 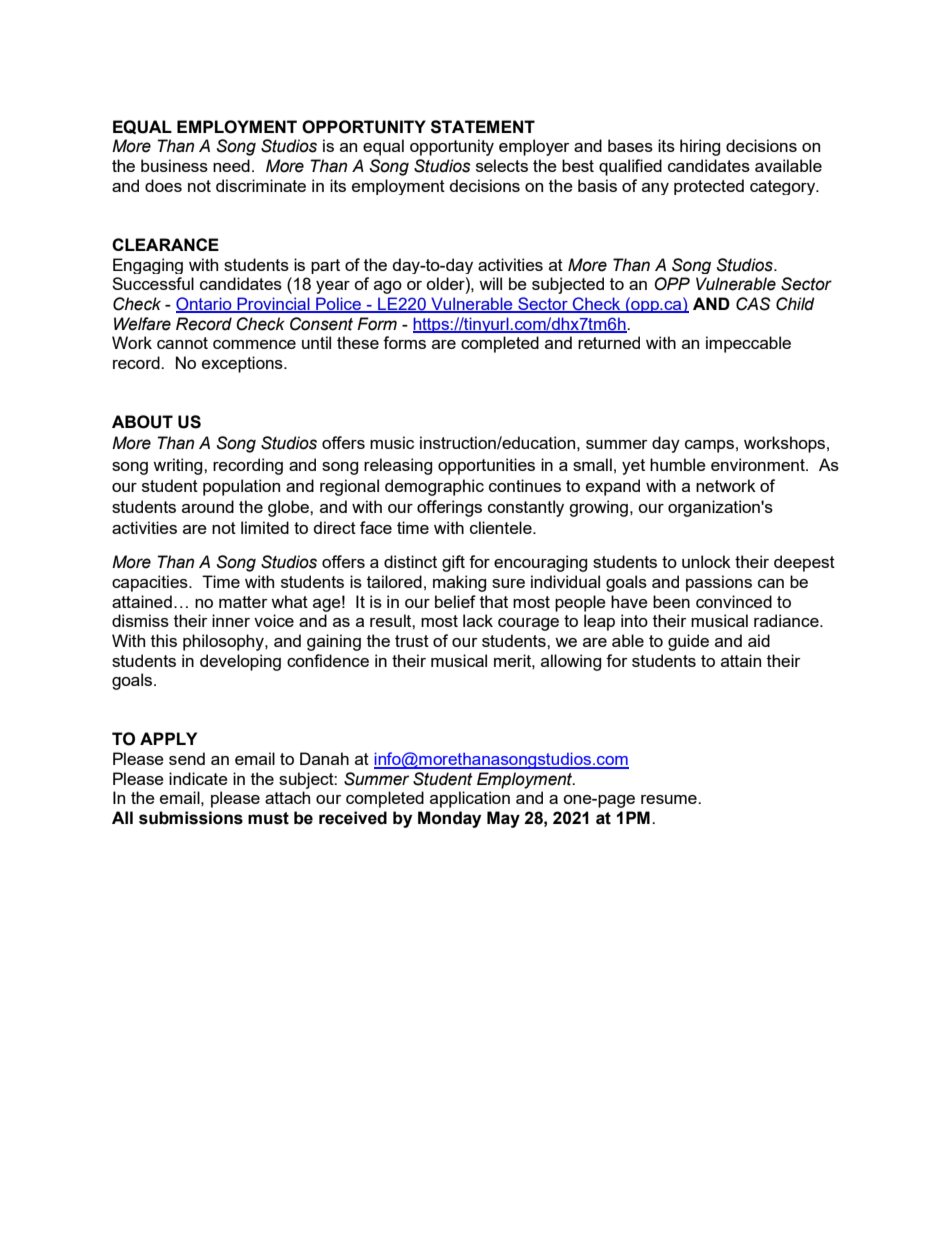 I want to click on CAS, so click(x=753, y=304).
